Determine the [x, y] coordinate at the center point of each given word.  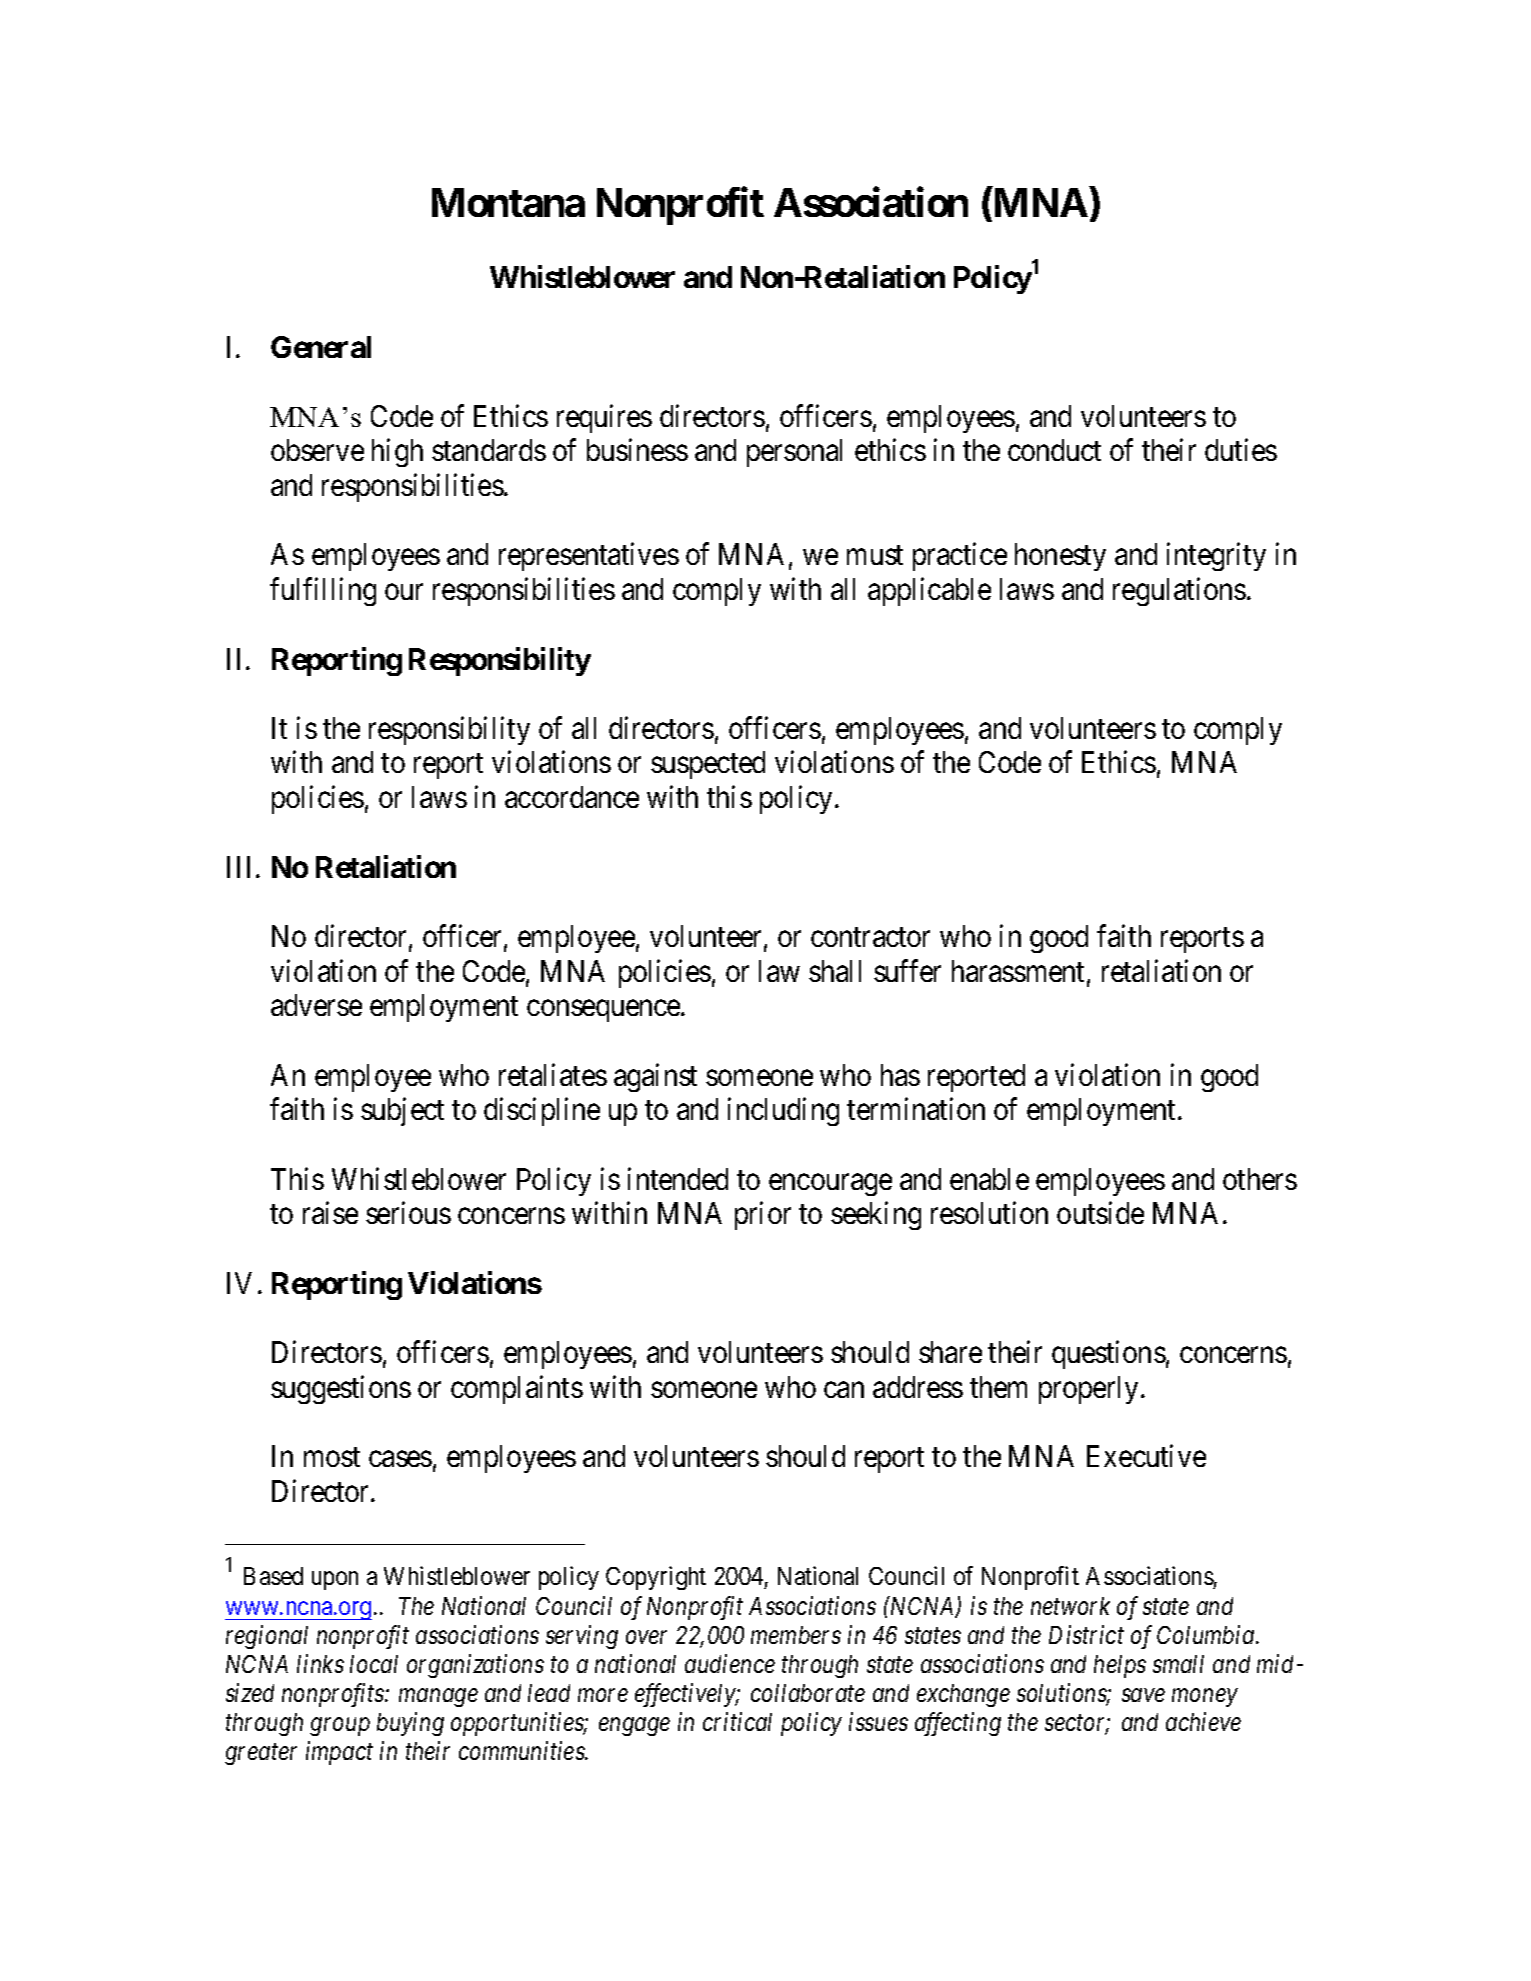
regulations [1179, 591]
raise [330, 1213]
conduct [1054, 450]
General [321, 347]
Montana [508, 202]
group [340, 1727]
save [1143, 1695]
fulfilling [323, 591]
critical [737, 1721]
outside [1100, 1213]
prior [763, 1216]
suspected [708, 765]
